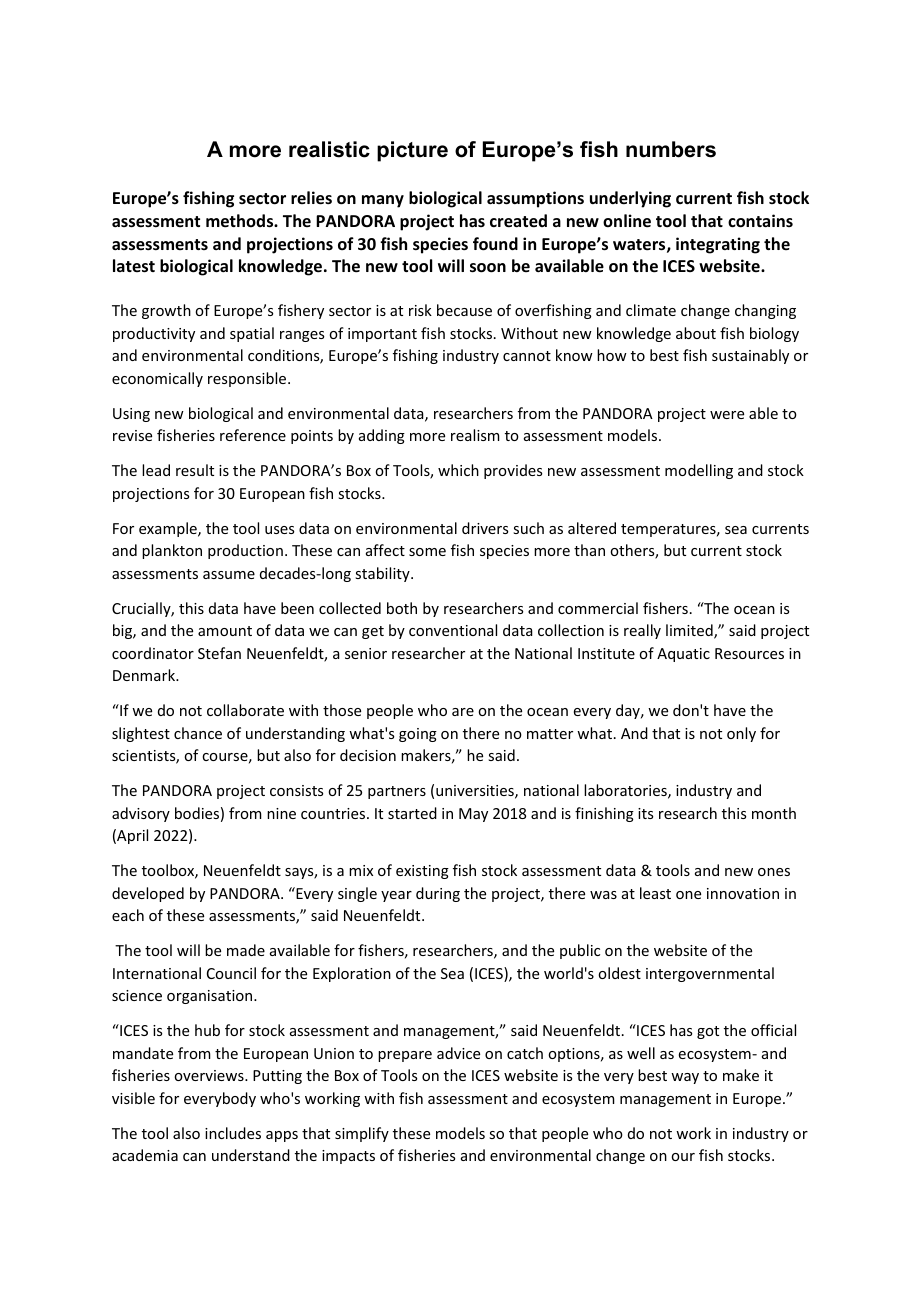 Image resolution: width=924 pixels, height=1308 pixels. Describe the element at coordinates (683, 655) in the screenshot. I see `Aquatic` at that location.
